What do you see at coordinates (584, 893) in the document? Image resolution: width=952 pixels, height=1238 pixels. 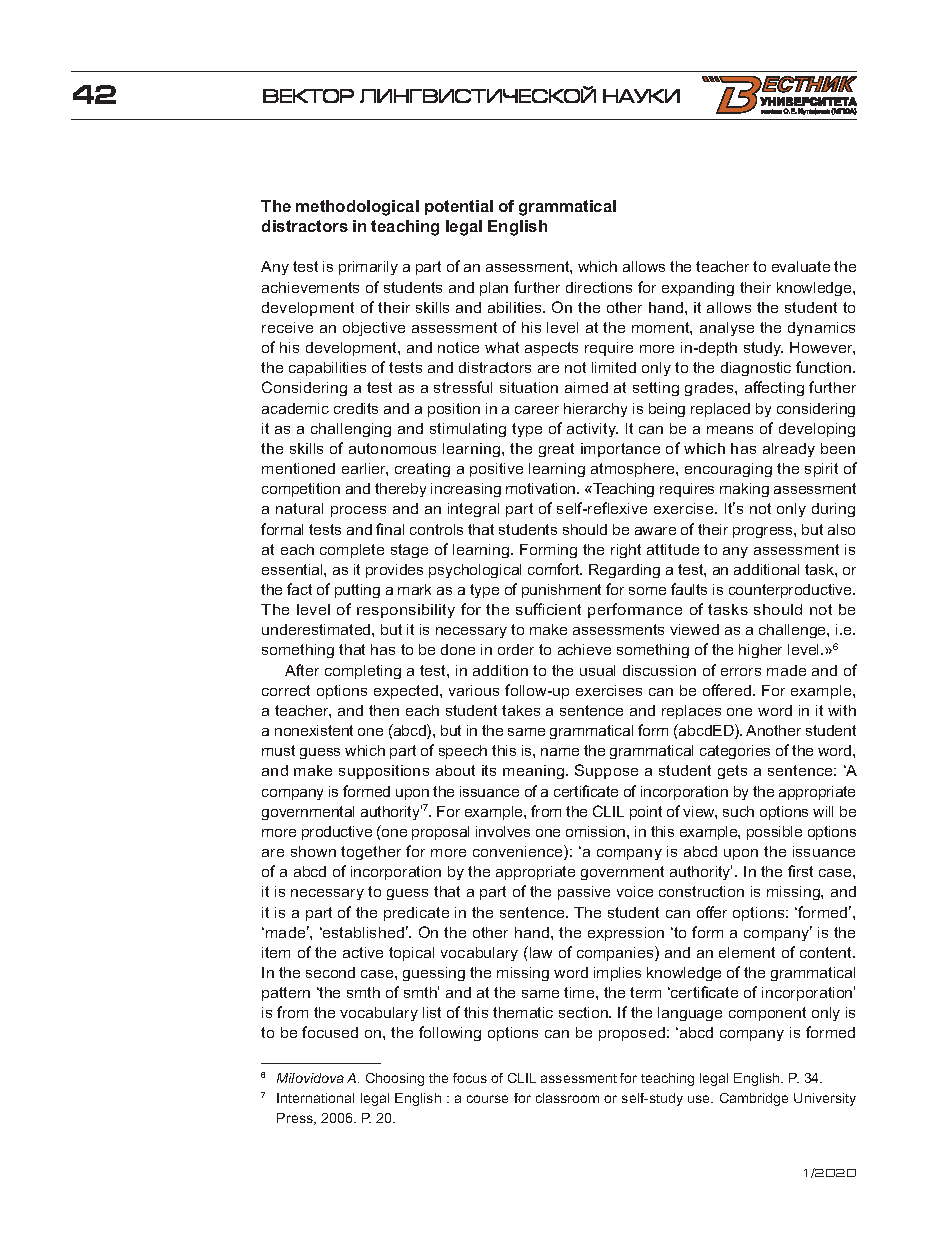 I see `passive` at bounding box center [584, 893].
